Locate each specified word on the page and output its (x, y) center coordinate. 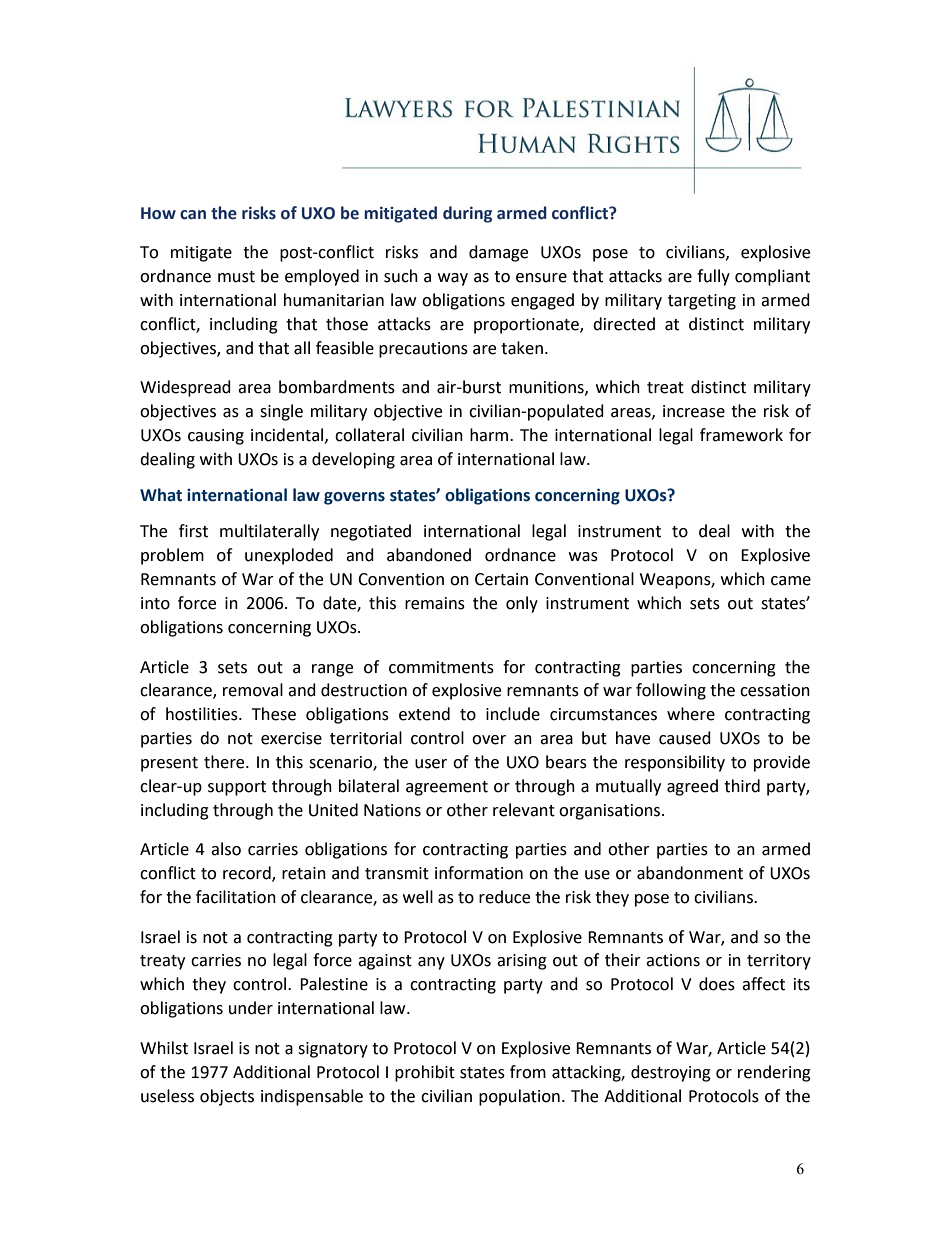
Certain (501, 579)
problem (172, 556)
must (236, 277)
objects (227, 1097)
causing (216, 437)
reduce (504, 897)
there (225, 762)
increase (694, 411)
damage (498, 253)
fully (713, 277)
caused (685, 738)
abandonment (690, 873)
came (791, 581)
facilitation (236, 897)
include (513, 714)
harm (490, 435)
